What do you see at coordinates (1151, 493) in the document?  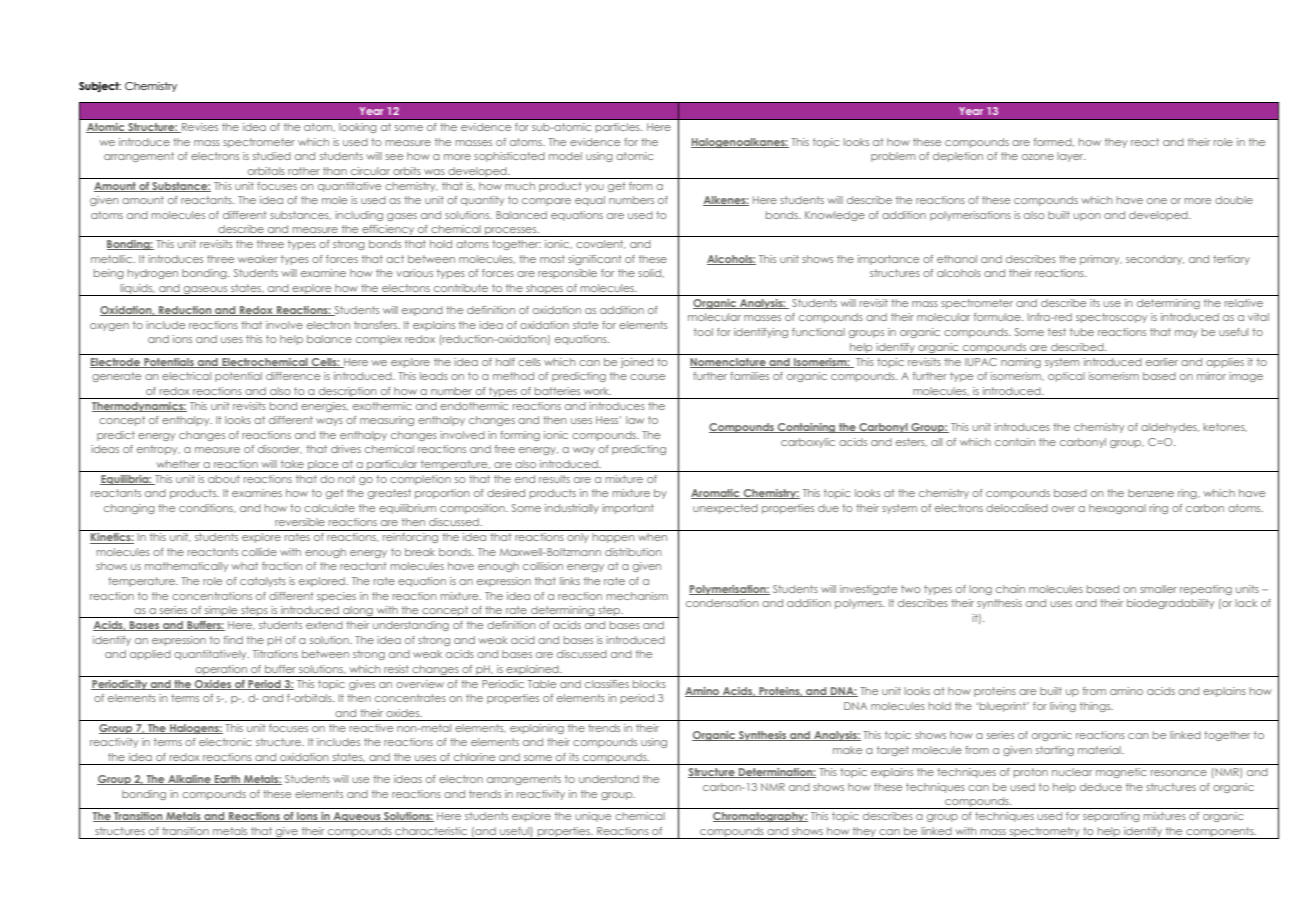 I see `benzene` at bounding box center [1151, 493].
